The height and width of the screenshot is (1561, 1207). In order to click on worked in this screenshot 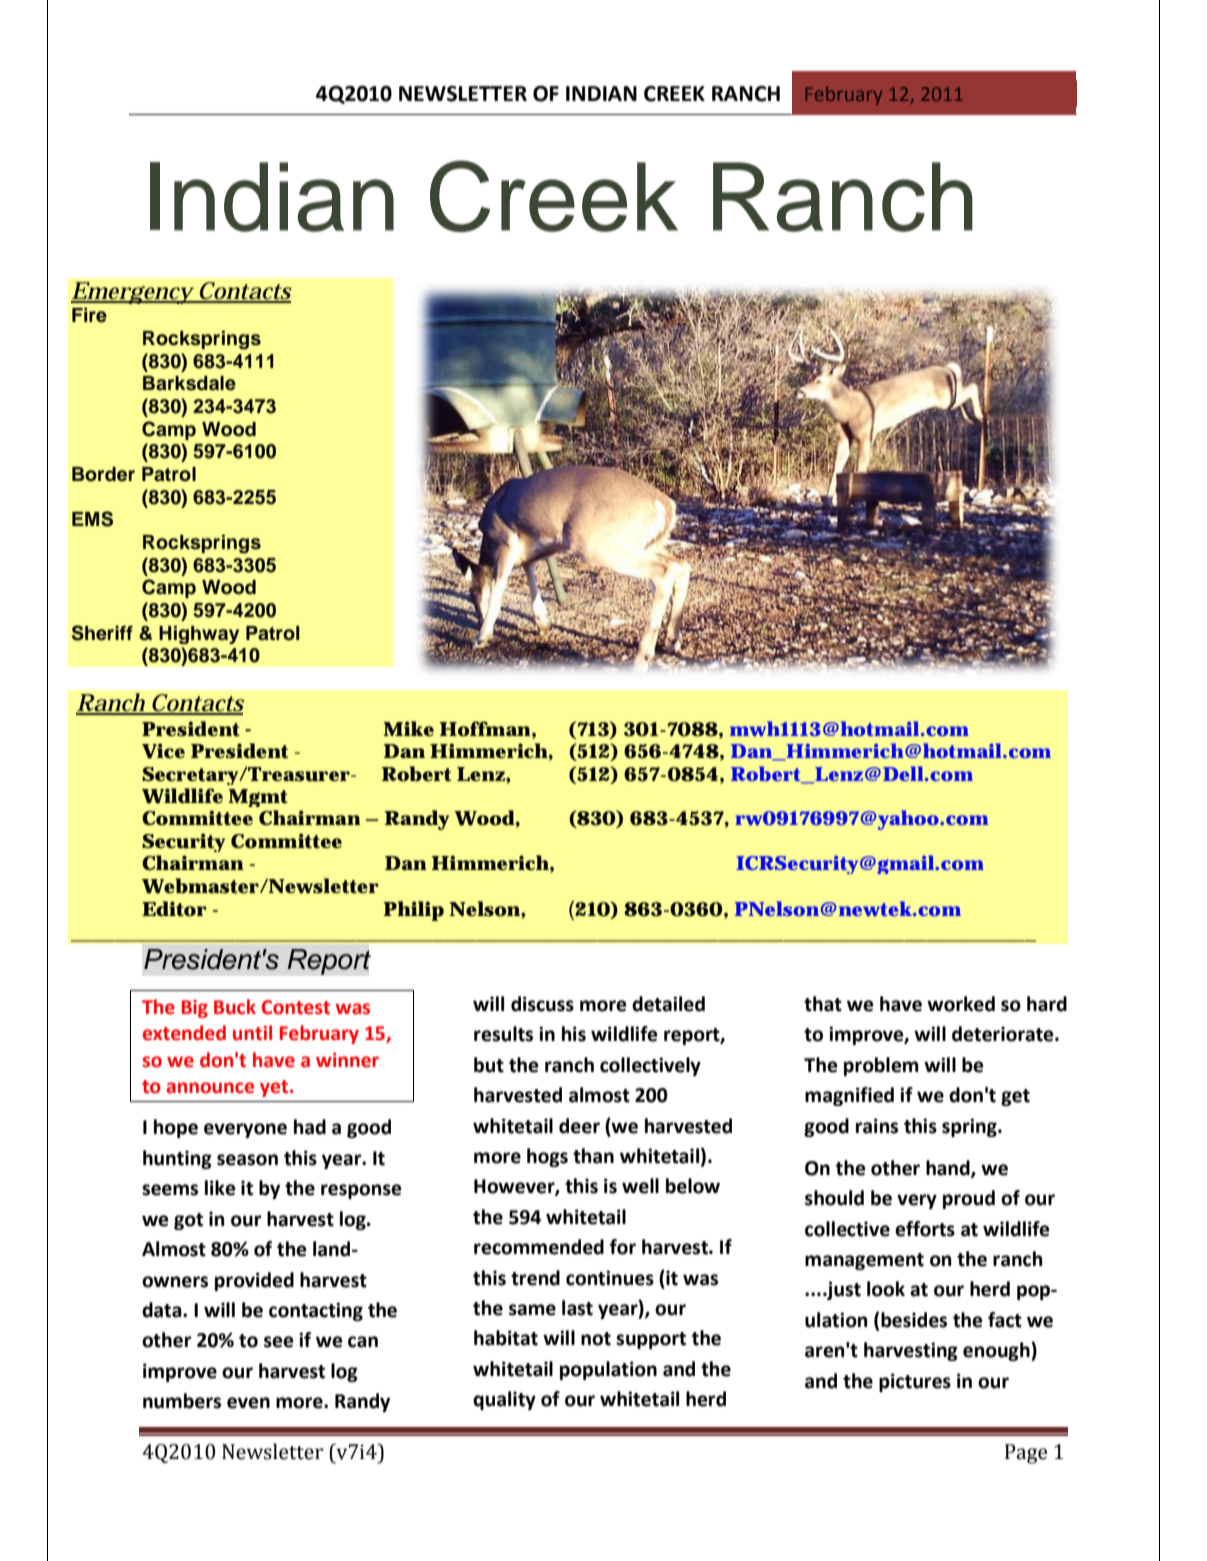, I will do `click(961, 1004)`.
